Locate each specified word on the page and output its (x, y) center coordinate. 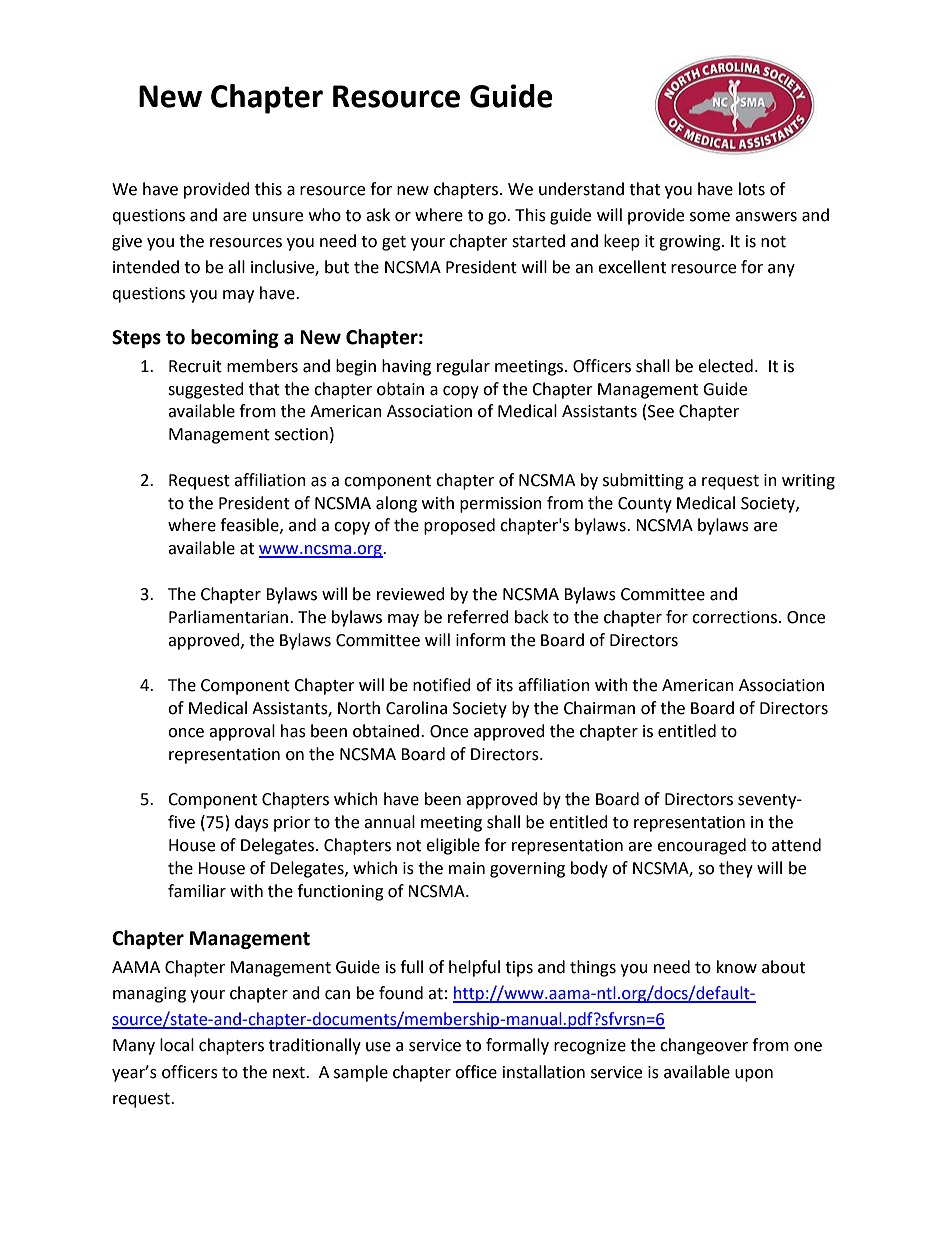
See (661, 411)
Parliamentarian (230, 617)
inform (480, 640)
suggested (206, 390)
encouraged (701, 846)
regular (463, 367)
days (252, 823)
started (538, 241)
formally (517, 1046)
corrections (734, 617)
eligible (453, 846)
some (710, 217)
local (177, 1045)
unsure (278, 217)
